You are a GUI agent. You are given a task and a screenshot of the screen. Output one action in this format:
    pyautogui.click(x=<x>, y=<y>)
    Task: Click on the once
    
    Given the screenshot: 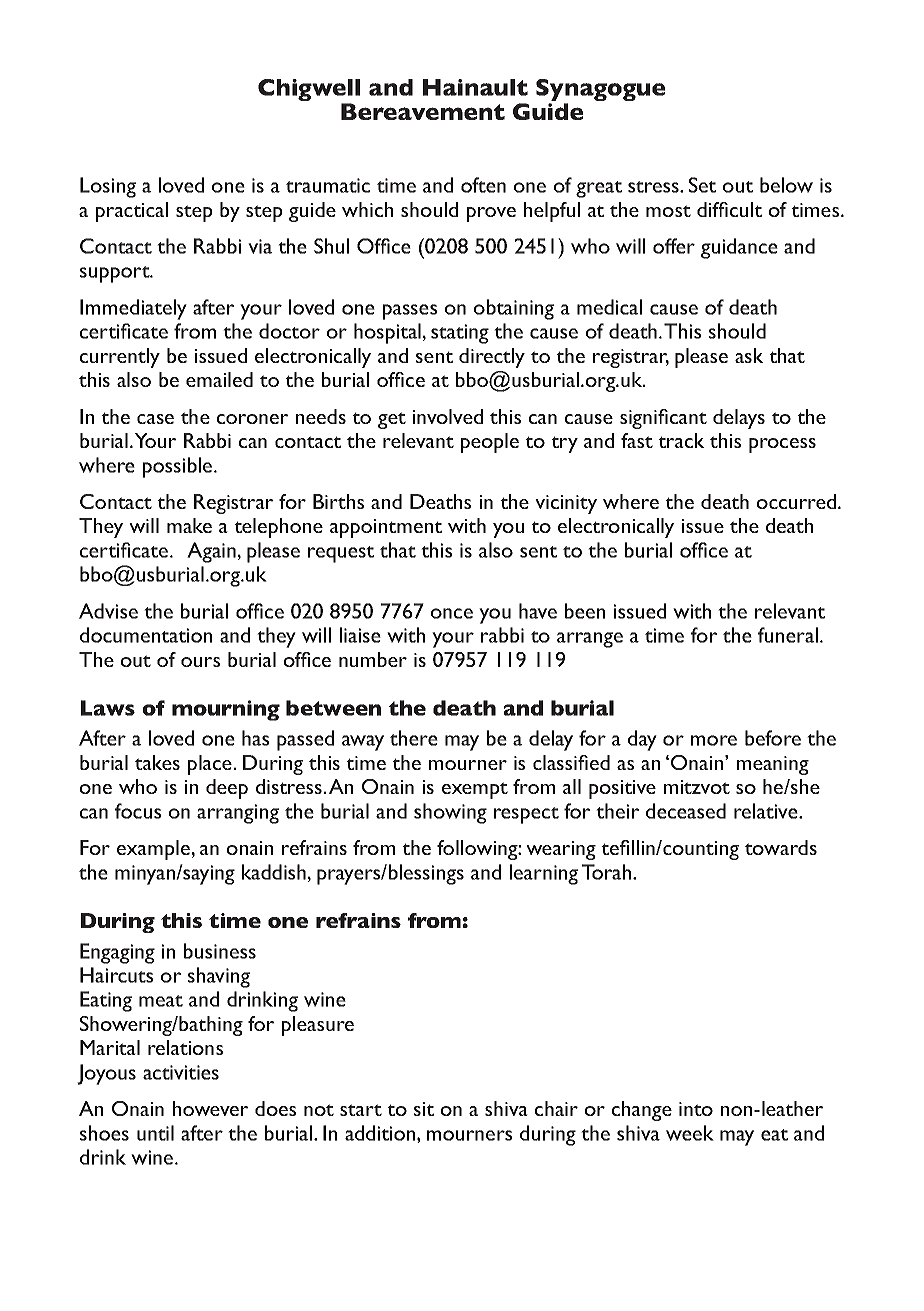 What is the action you would take?
    pyautogui.click(x=452, y=613)
